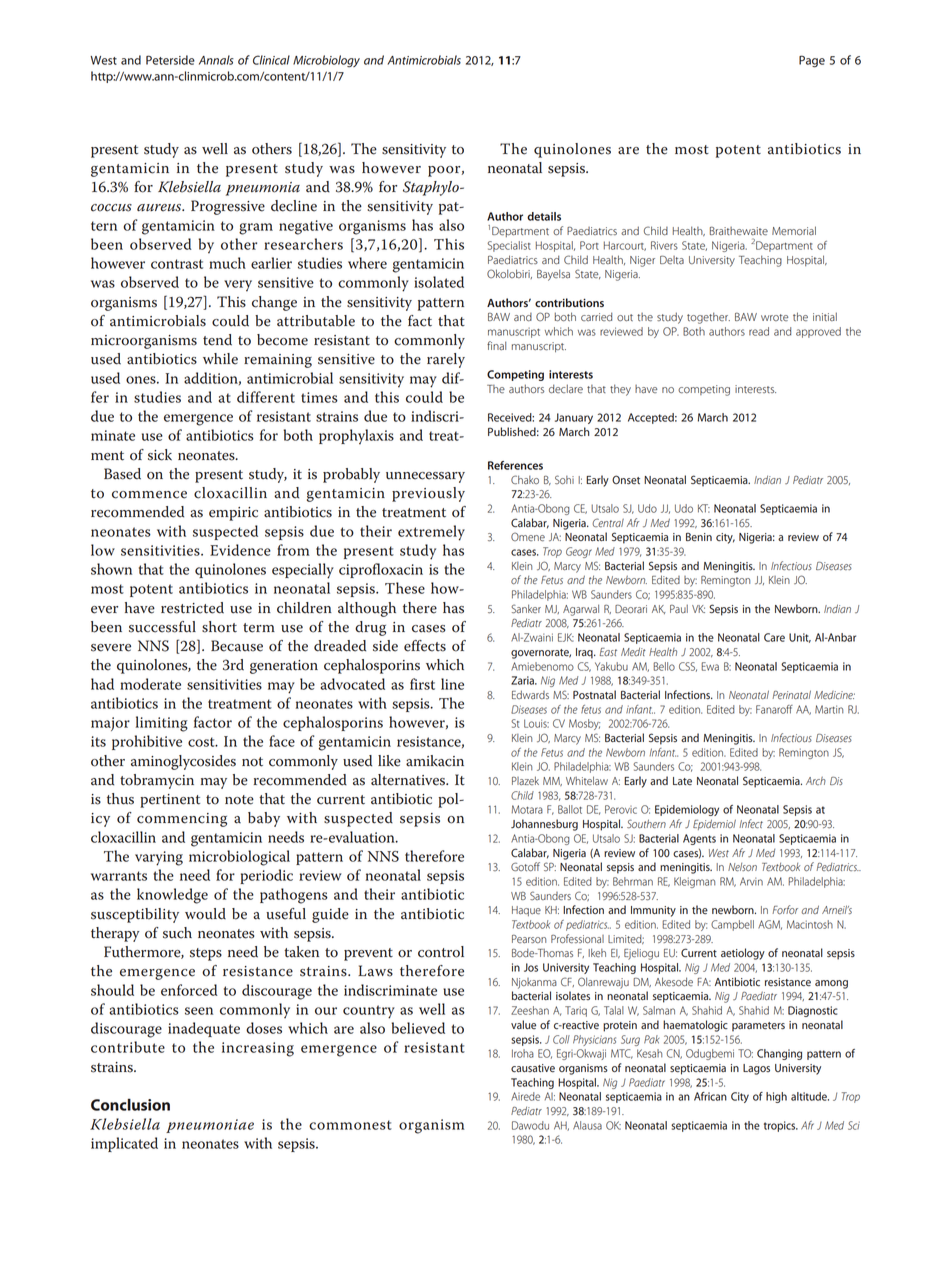 The width and height of the screenshot is (952, 1270). Describe the element at coordinates (217, 340) in the screenshot. I see `tend` at that location.
